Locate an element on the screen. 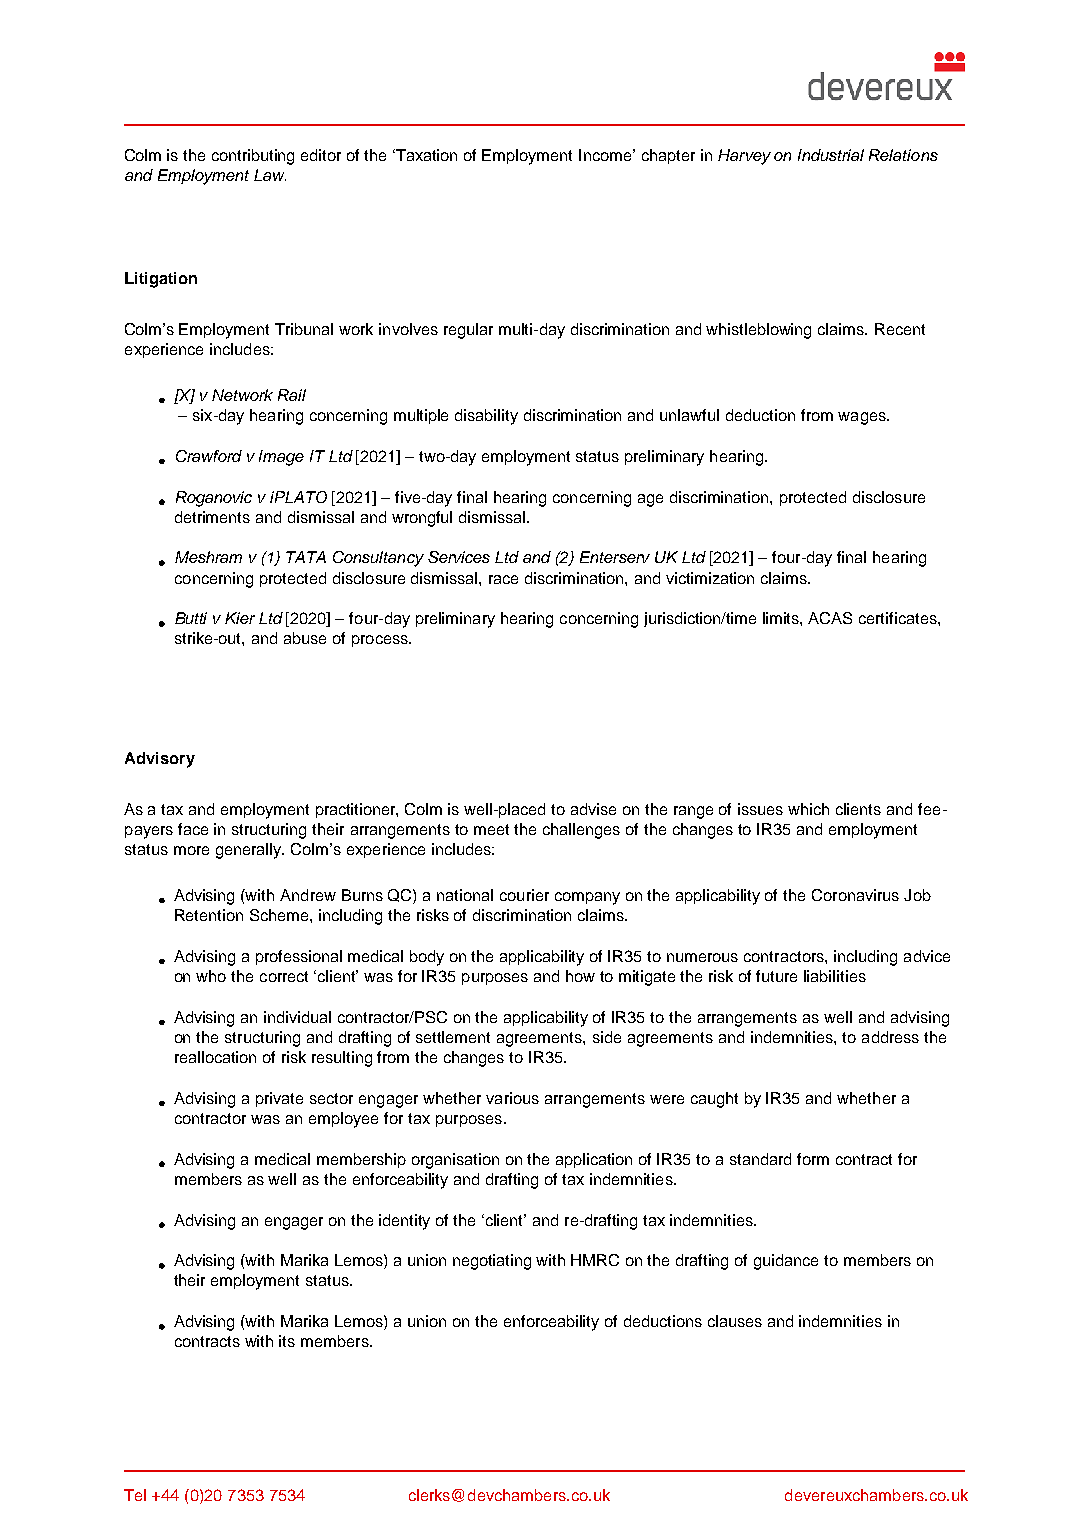  Industrial is located at coordinates (831, 155).
